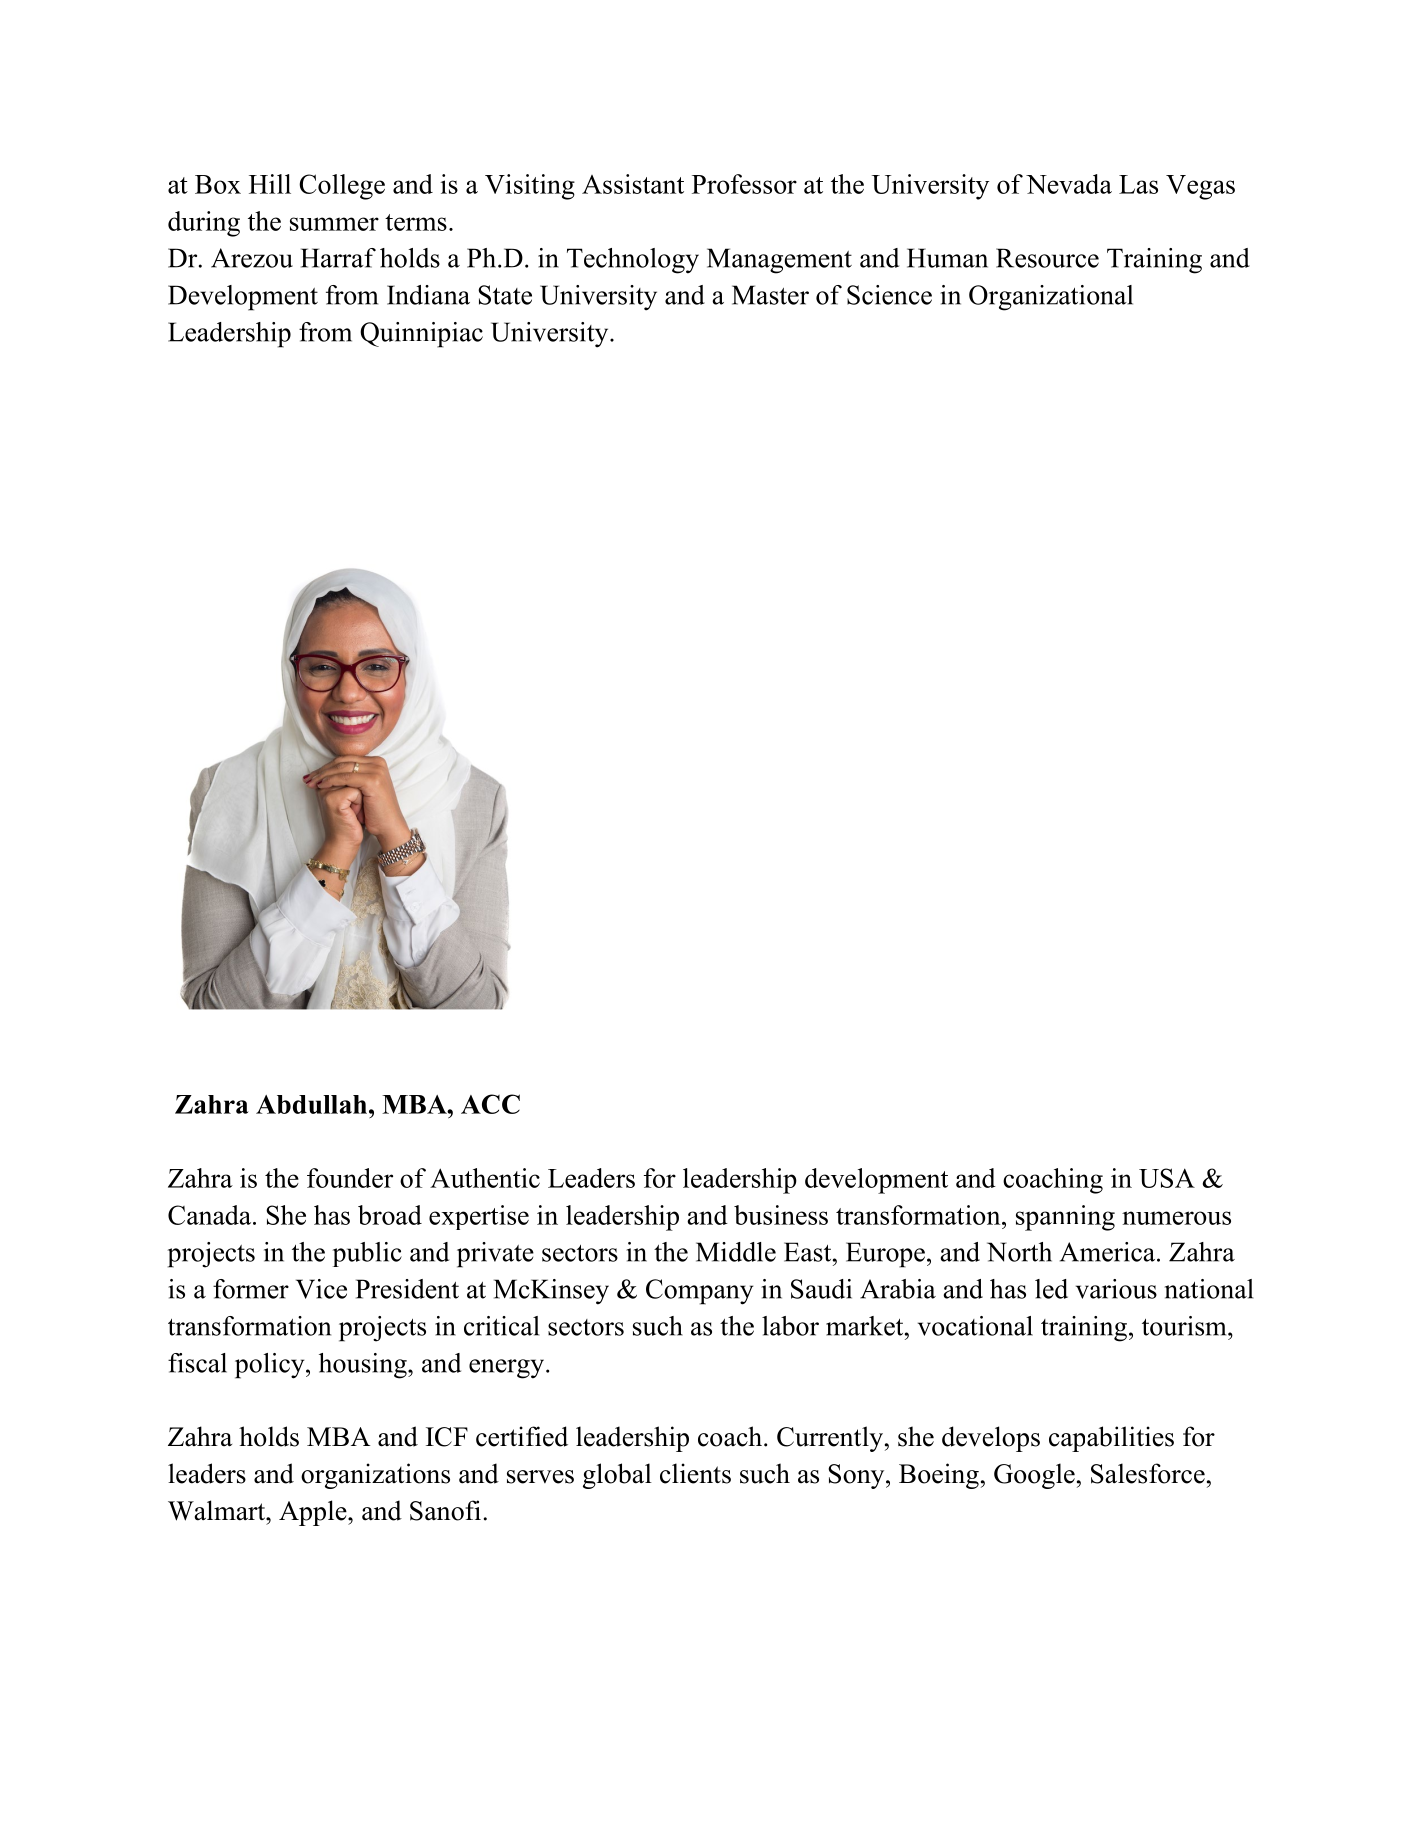 The width and height of the document is (1424, 1843). Describe the element at coordinates (421, 335) in the document. I see `Quinnipiac` at that location.
